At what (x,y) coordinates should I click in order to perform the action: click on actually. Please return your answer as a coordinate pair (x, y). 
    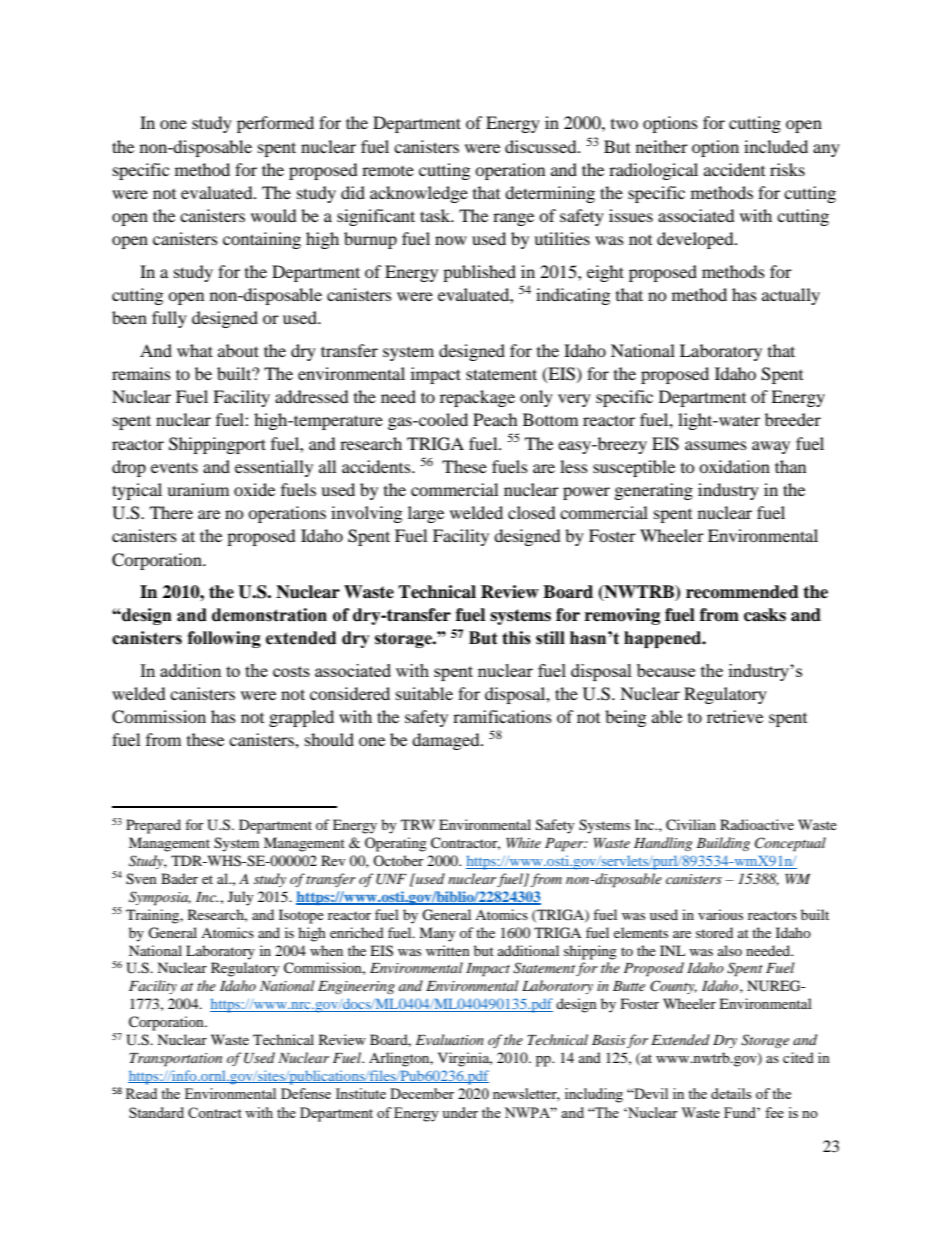
    Looking at the image, I should click on (791, 296).
